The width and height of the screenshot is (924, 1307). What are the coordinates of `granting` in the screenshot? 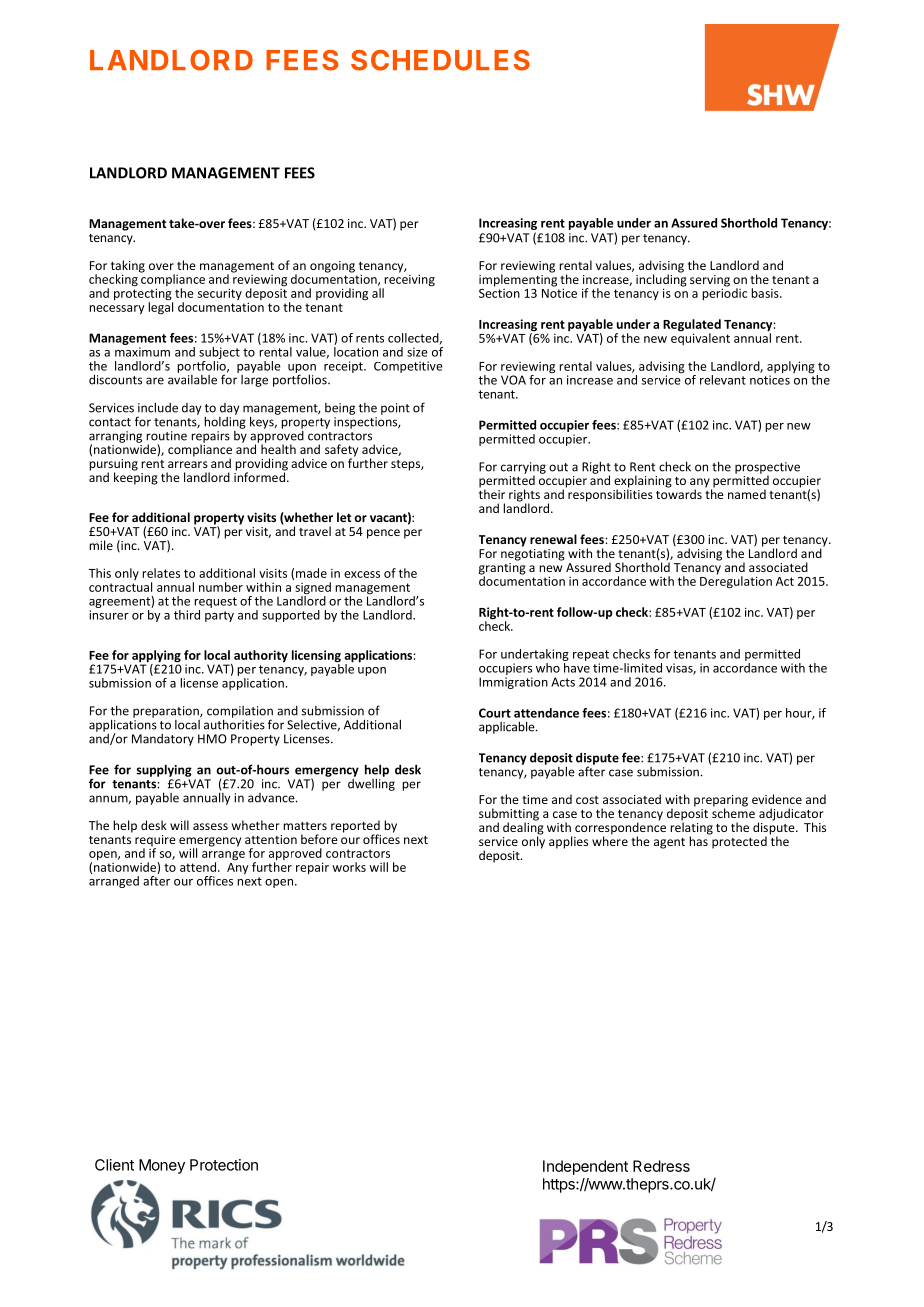 It's located at (502, 568).
